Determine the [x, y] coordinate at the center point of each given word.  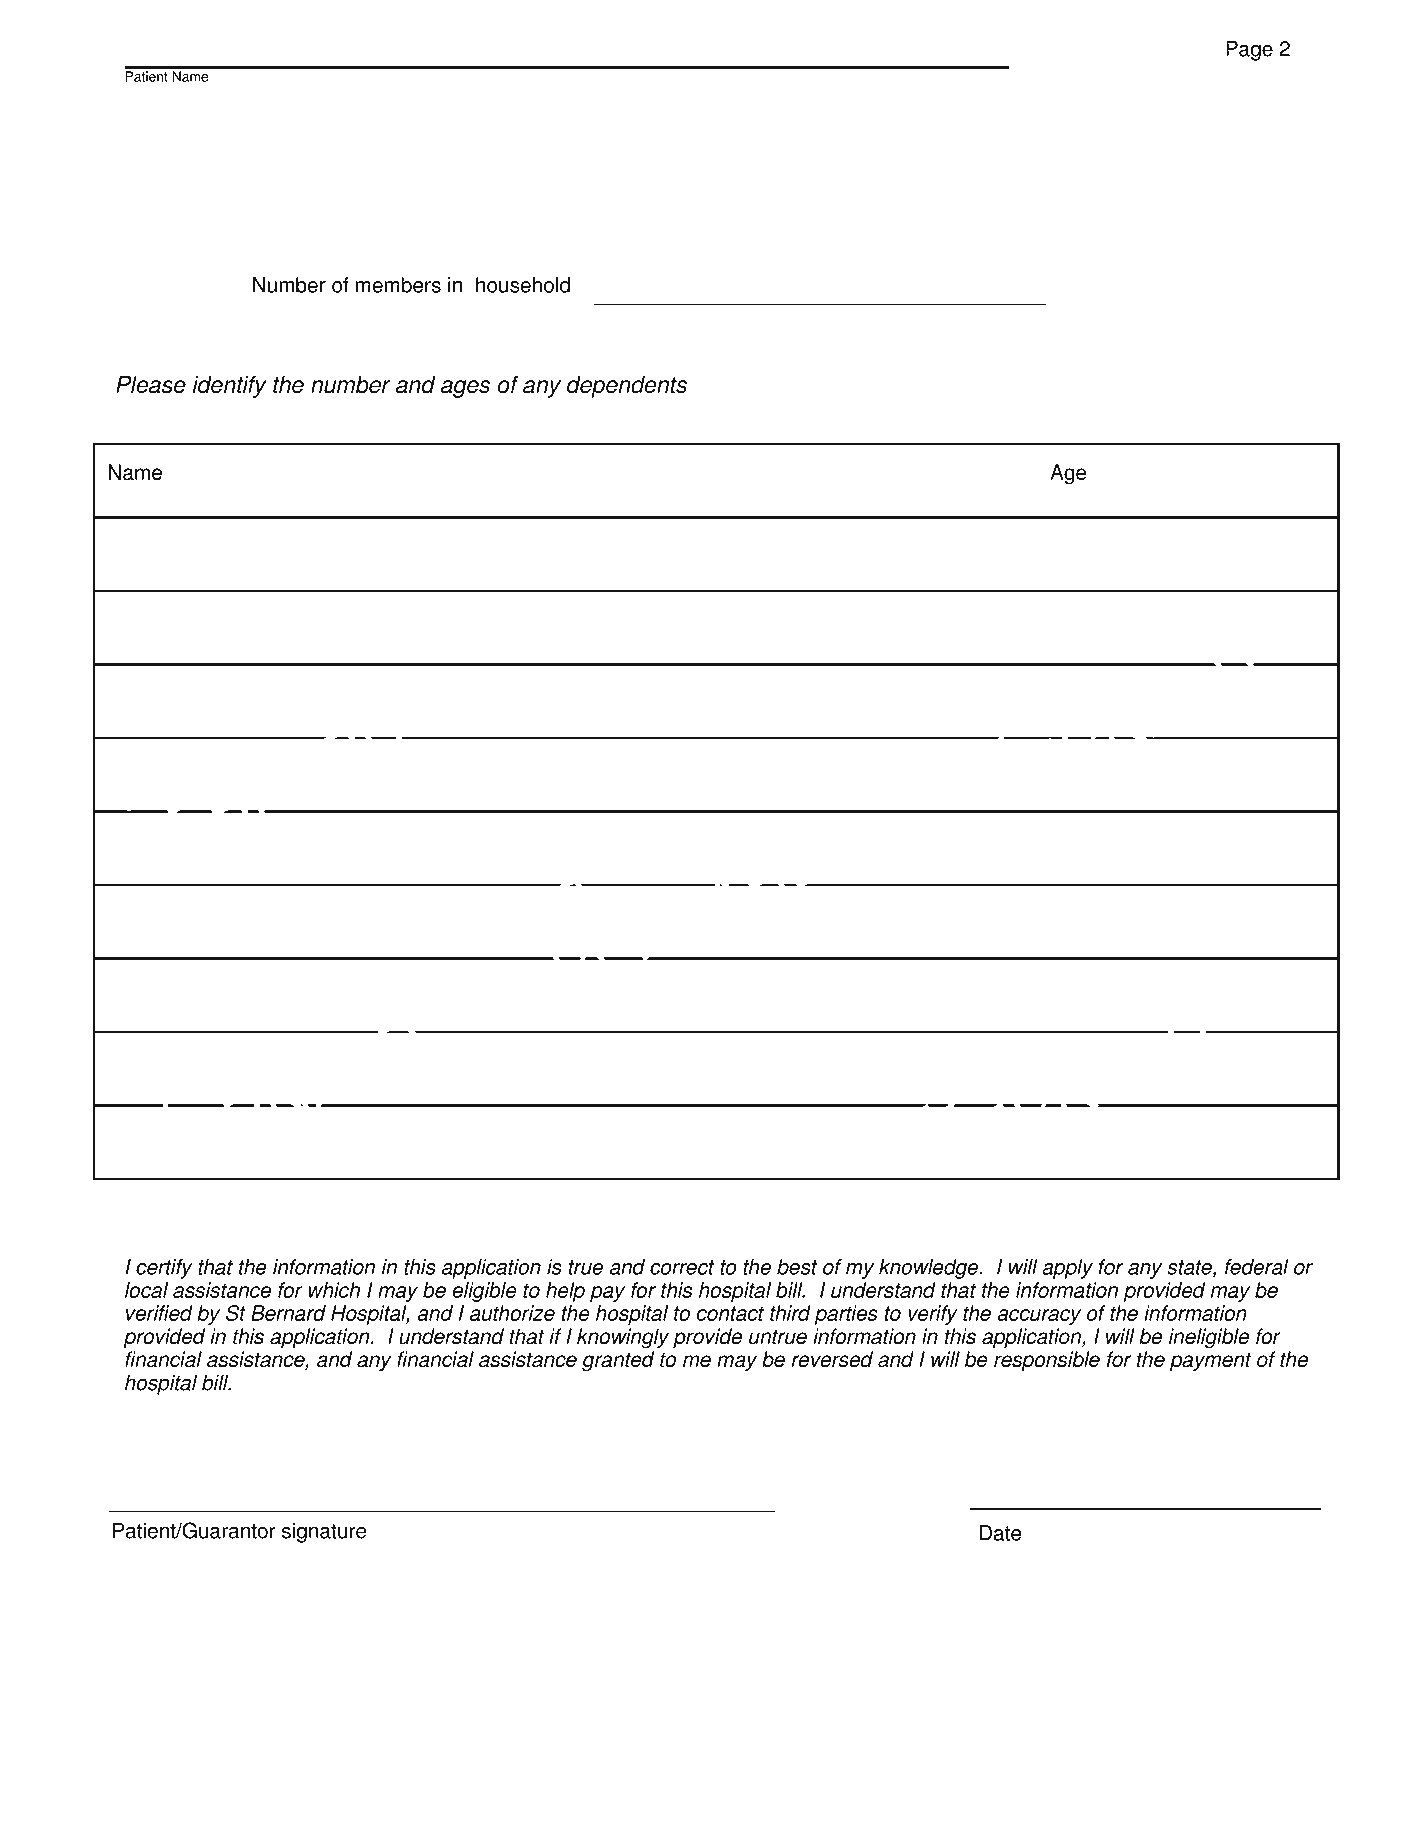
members [398, 285]
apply [1067, 1269]
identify [230, 386]
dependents [627, 387]
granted [618, 1361]
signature [324, 1532]
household [523, 285]
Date [1000, 1533]
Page [1249, 50]
